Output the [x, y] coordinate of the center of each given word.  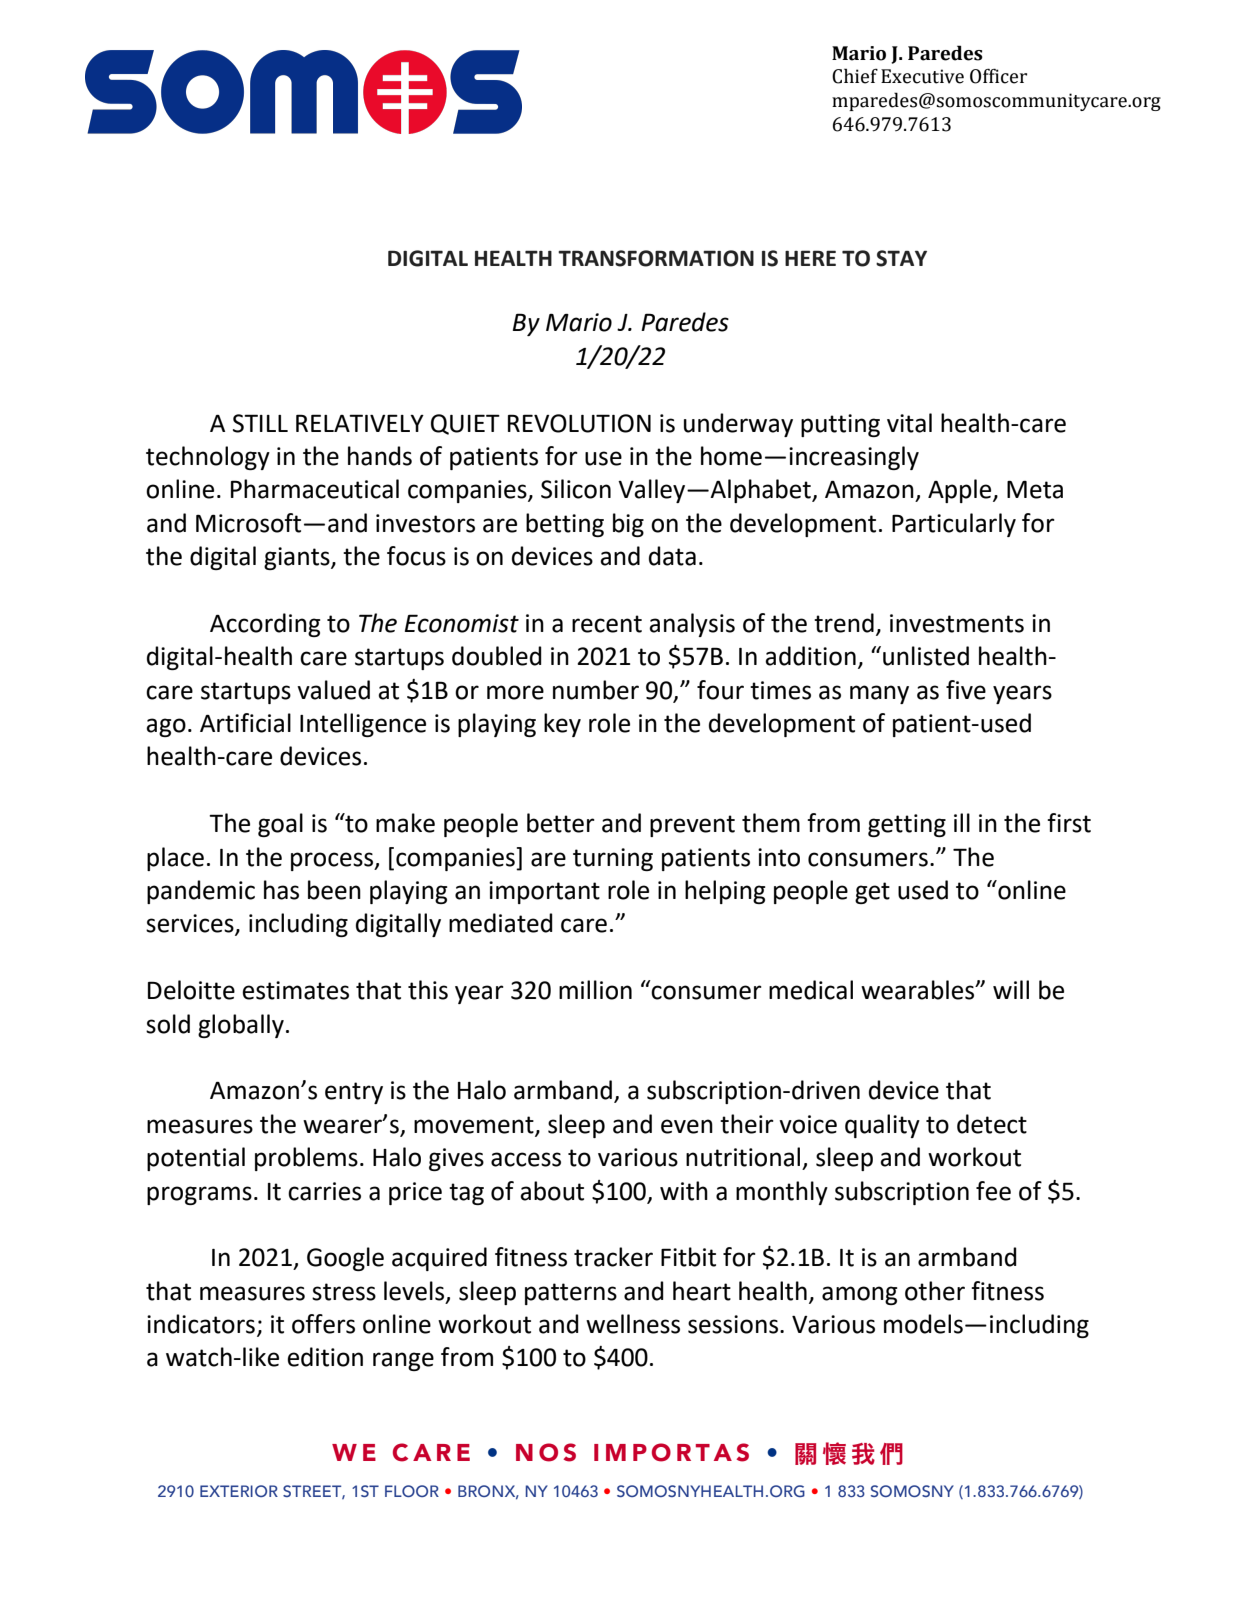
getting [907, 825]
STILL [260, 423]
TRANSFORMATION [656, 258]
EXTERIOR [239, 1491]
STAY [901, 258]
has [281, 890]
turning [613, 859]
